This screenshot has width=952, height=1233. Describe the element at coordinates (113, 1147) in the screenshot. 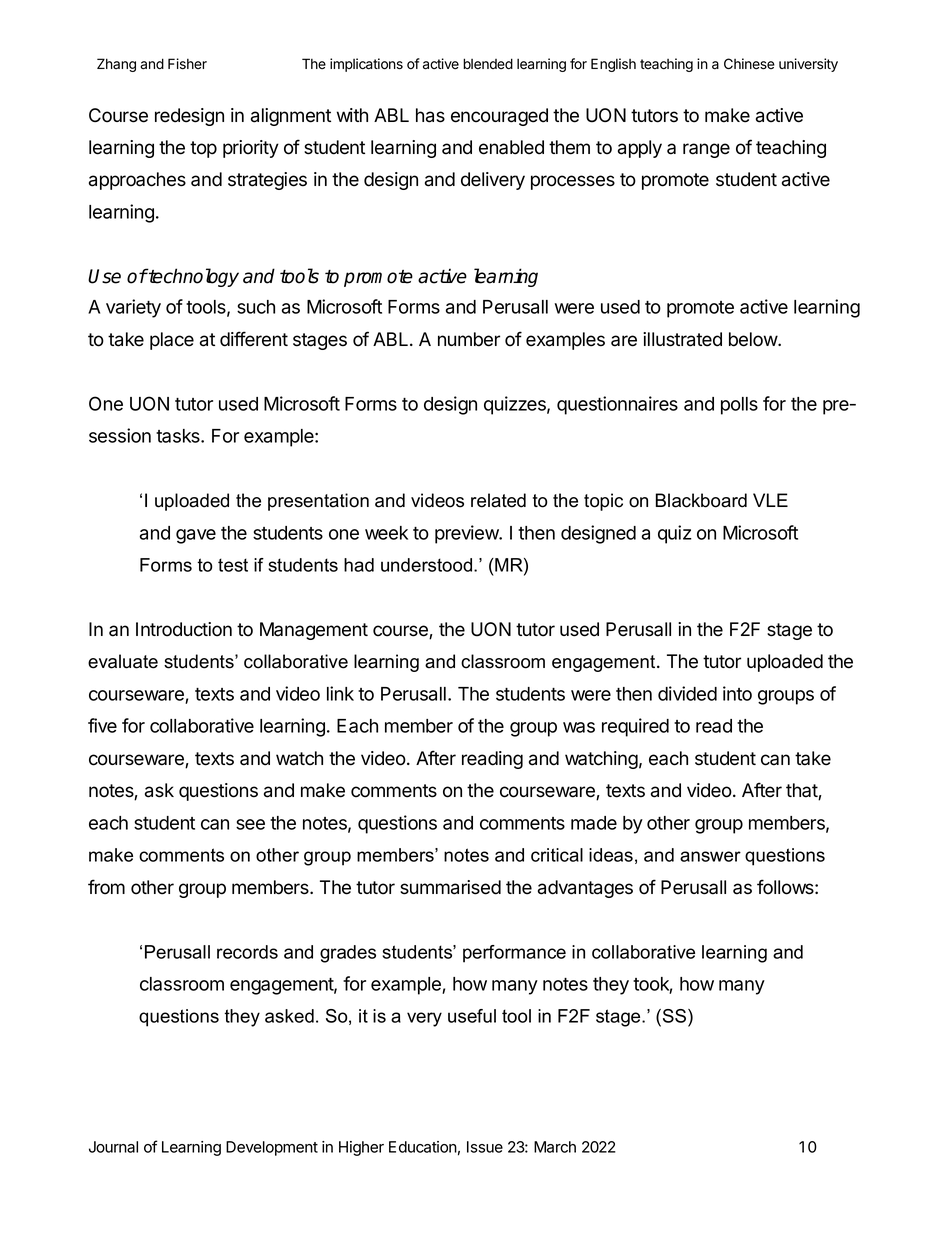

I see `Journal` at that location.
